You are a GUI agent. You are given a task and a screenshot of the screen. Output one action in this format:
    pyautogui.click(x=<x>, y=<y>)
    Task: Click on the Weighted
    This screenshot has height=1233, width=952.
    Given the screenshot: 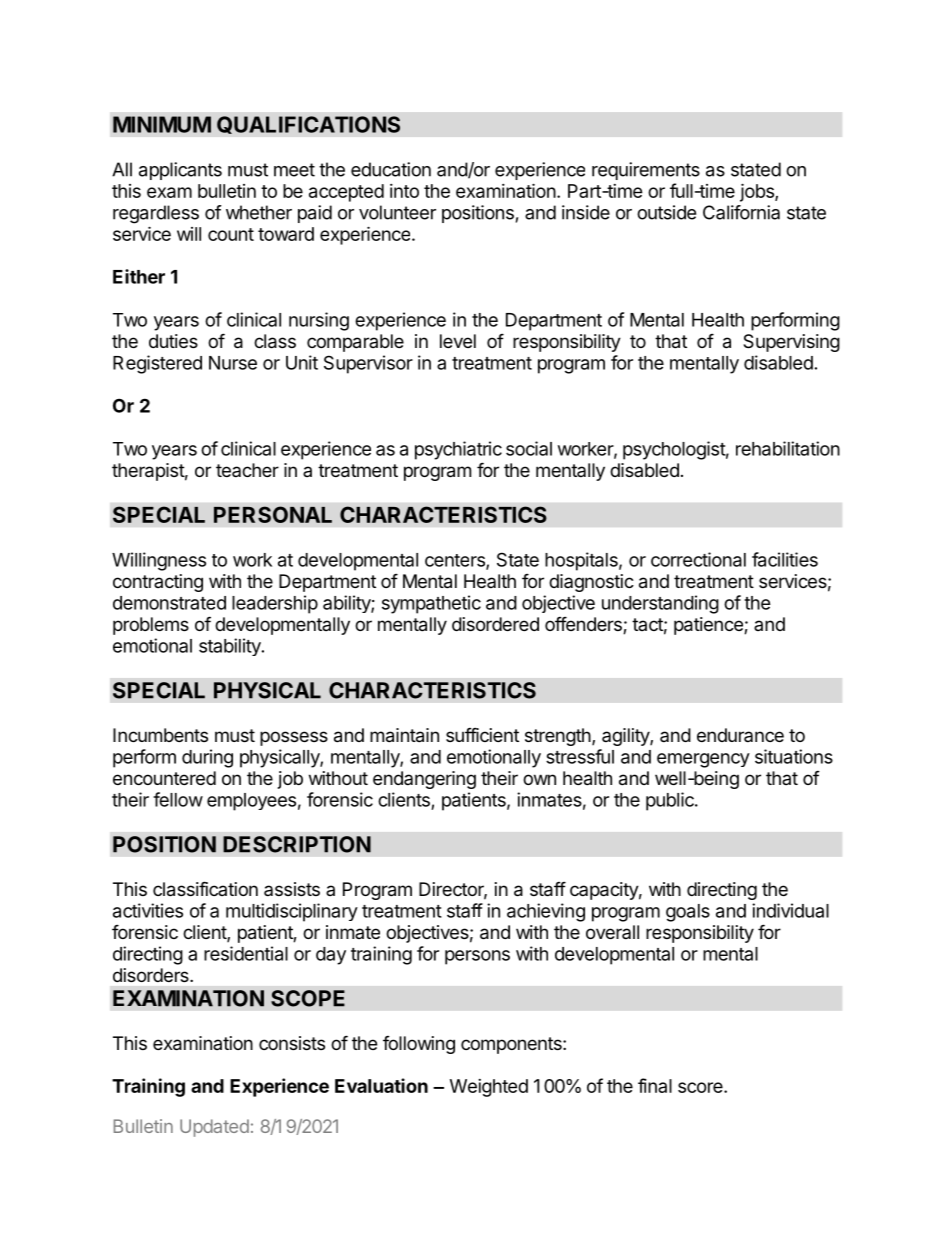 What is the action you would take?
    pyautogui.click(x=489, y=1088)
